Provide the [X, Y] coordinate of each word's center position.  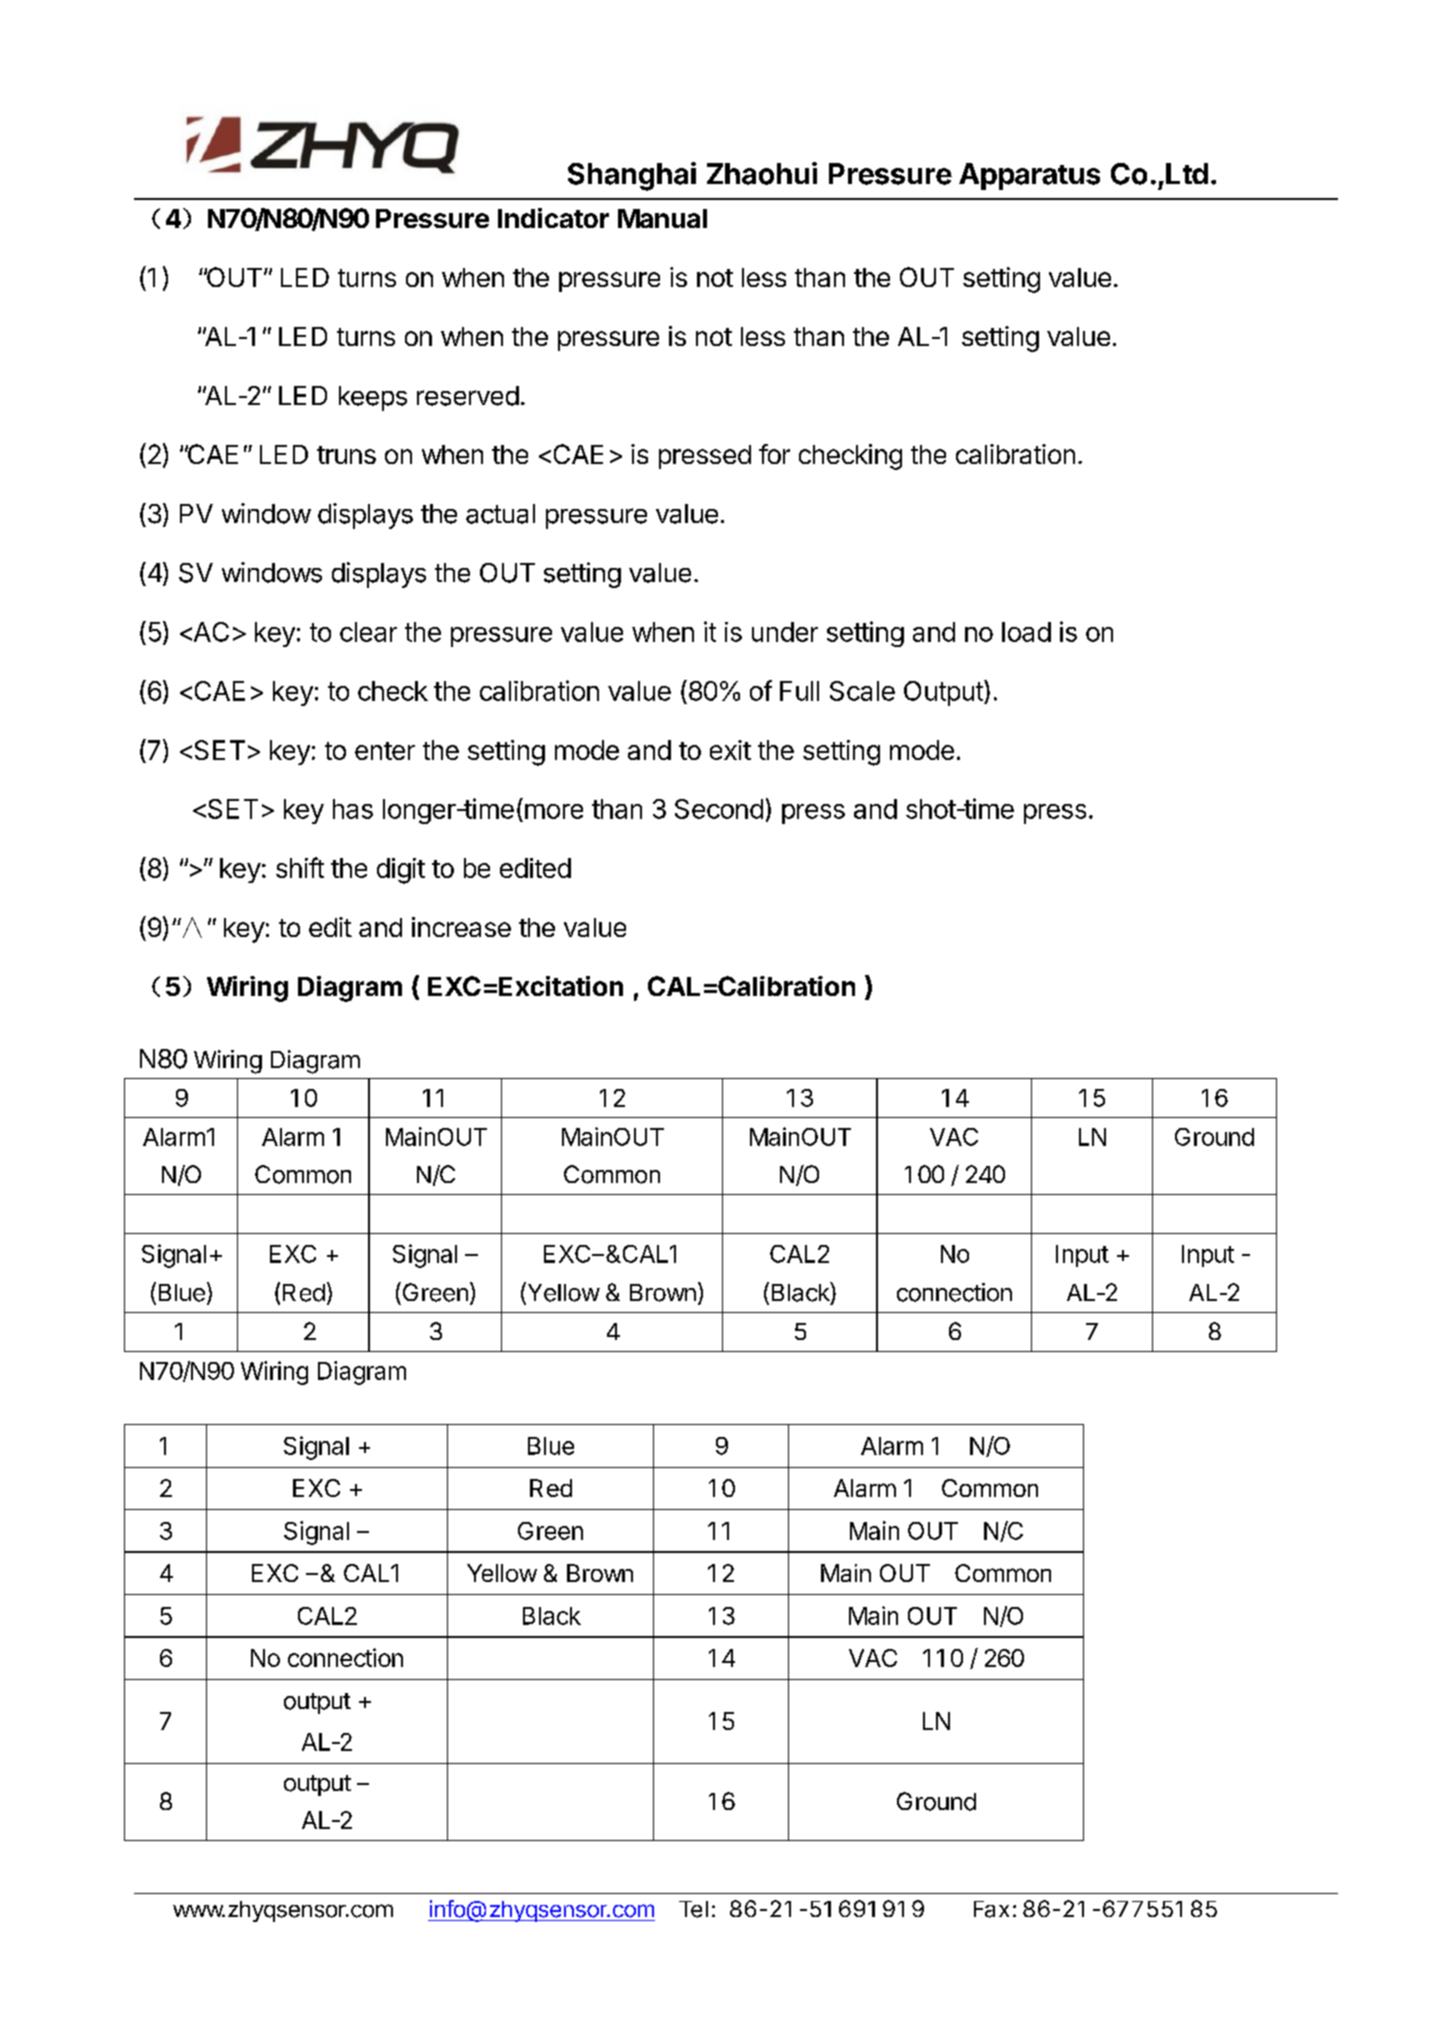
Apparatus [1029, 176]
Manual [662, 218]
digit [401, 871]
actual [500, 514]
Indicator [553, 218]
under [785, 632]
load [1026, 632]
